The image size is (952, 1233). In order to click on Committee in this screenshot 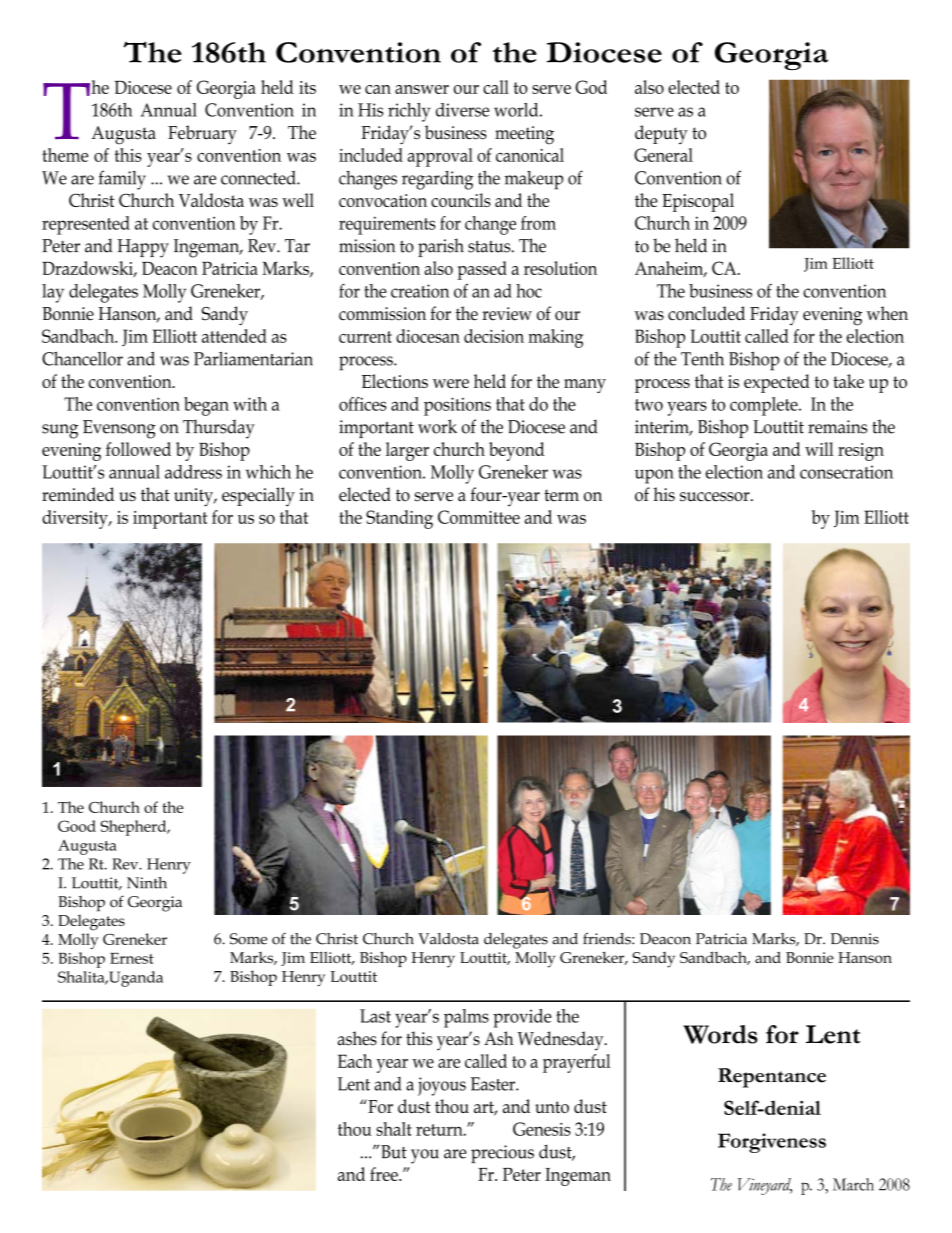, I will do `click(479, 517)`.
